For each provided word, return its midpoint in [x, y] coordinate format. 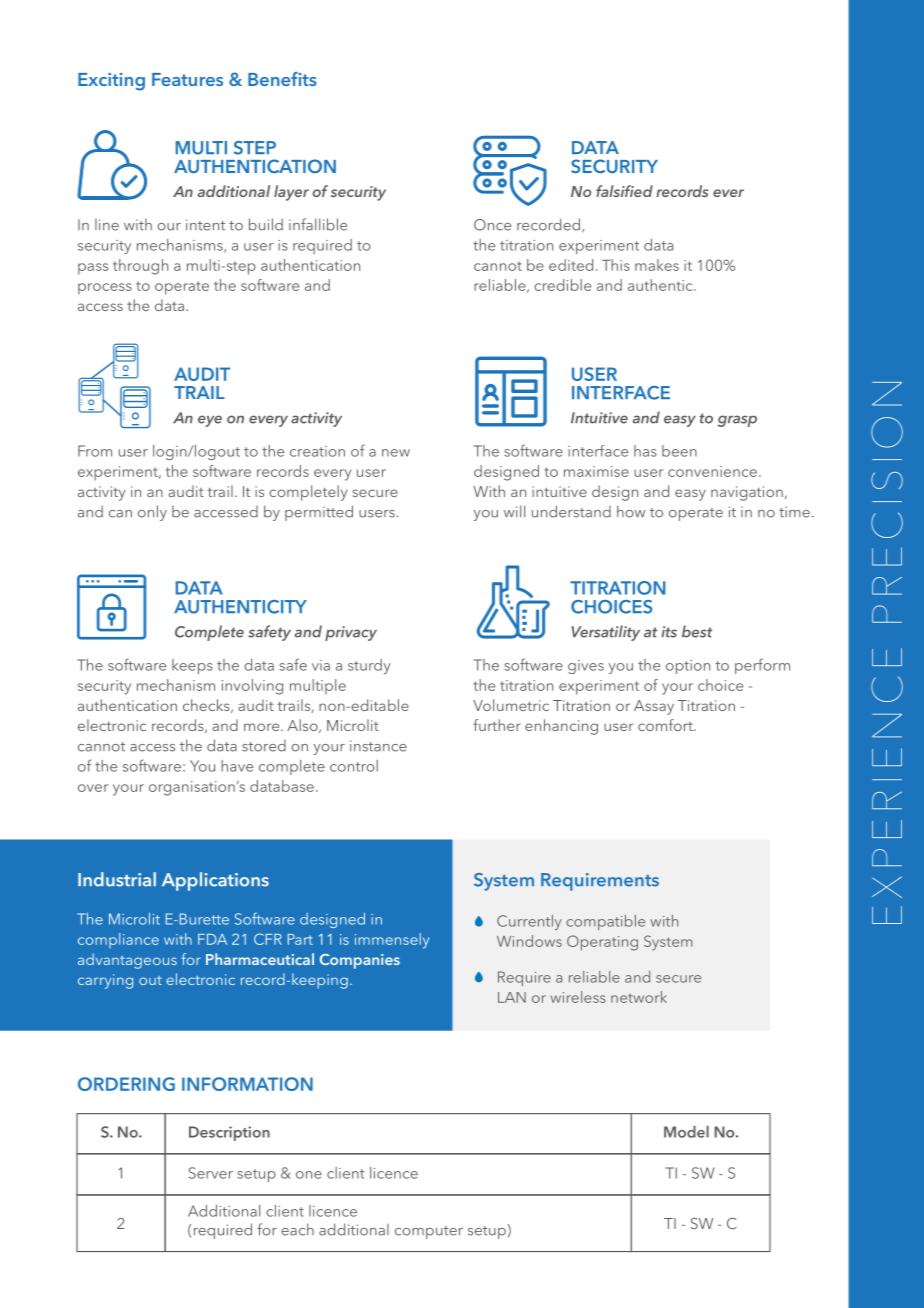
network [639, 997]
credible [562, 285]
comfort [666, 725]
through [140, 267]
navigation [747, 493]
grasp [737, 421]
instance [378, 746]
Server [211, 1173]
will [514, 511]
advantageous [127, 961]
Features [187, 79]
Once [492, 225]
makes [657, 265]
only [152, 513]
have [237, 766]
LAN [512, 997]
